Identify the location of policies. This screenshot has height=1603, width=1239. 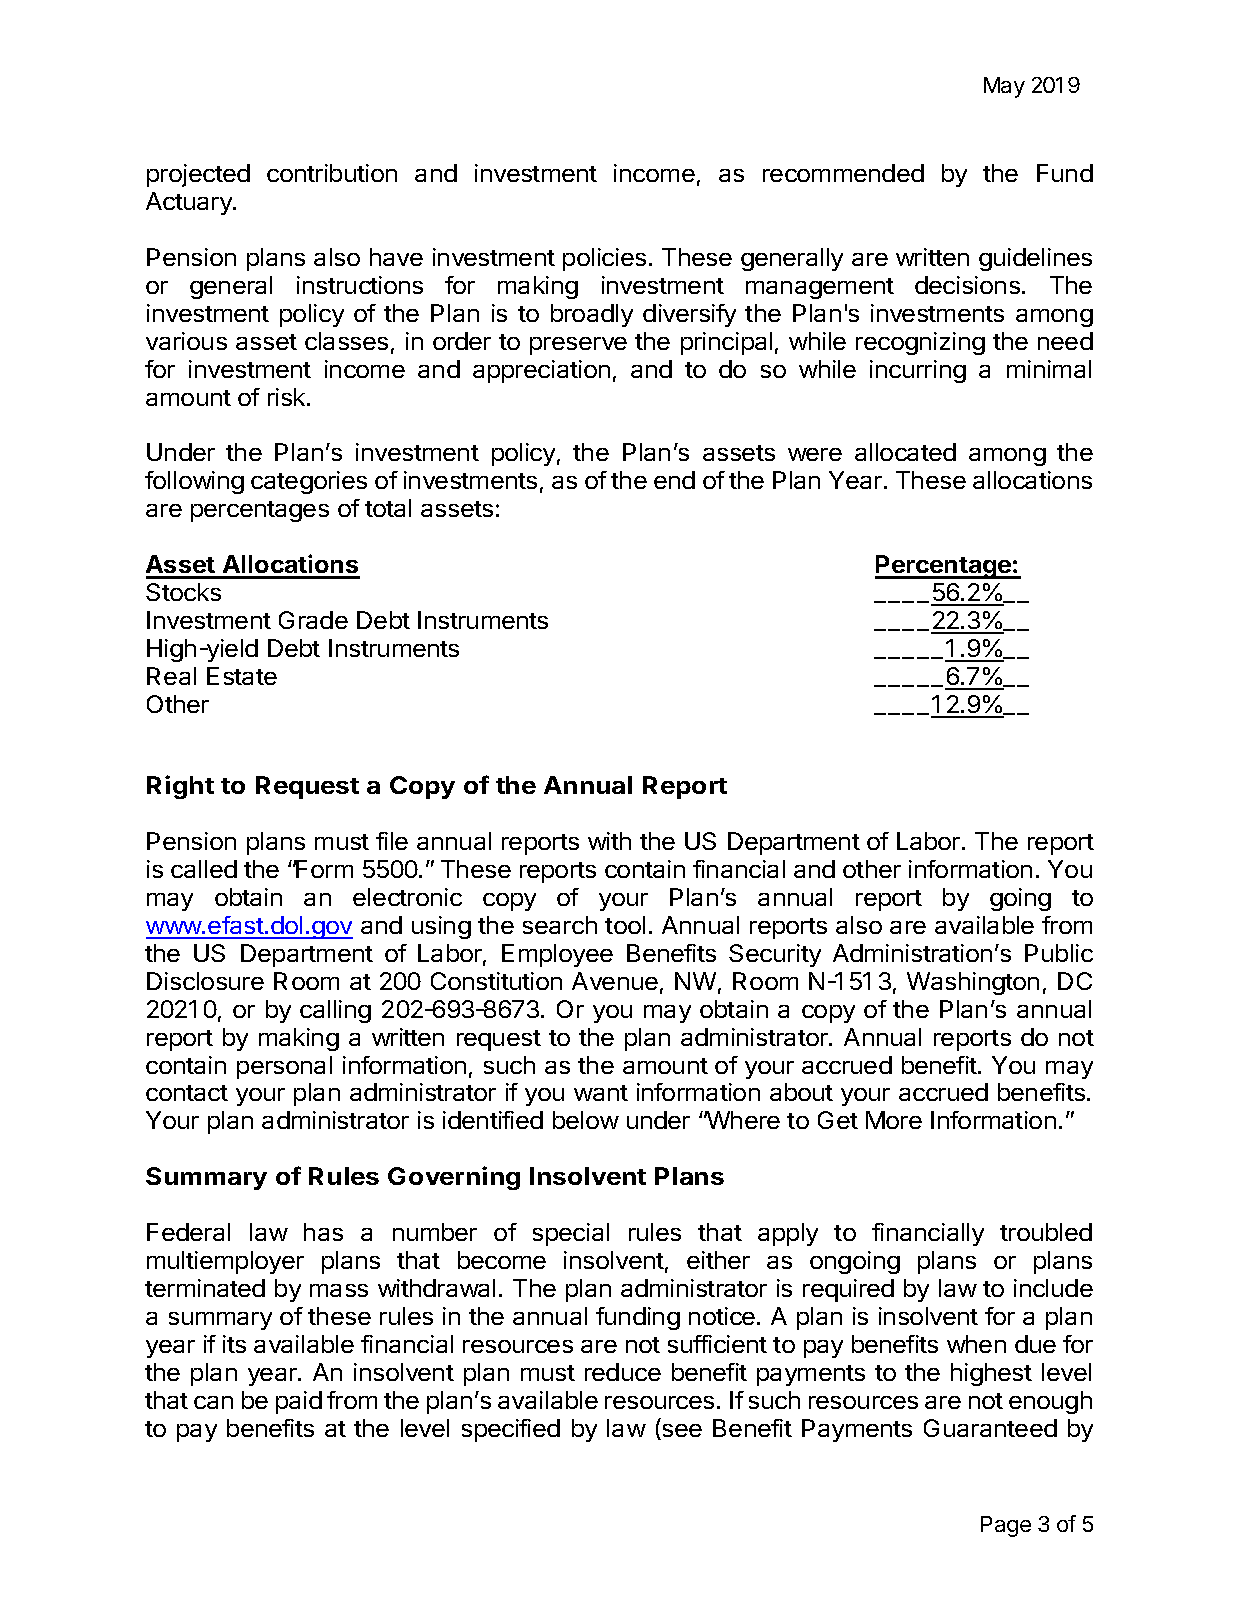
(604, 259).
